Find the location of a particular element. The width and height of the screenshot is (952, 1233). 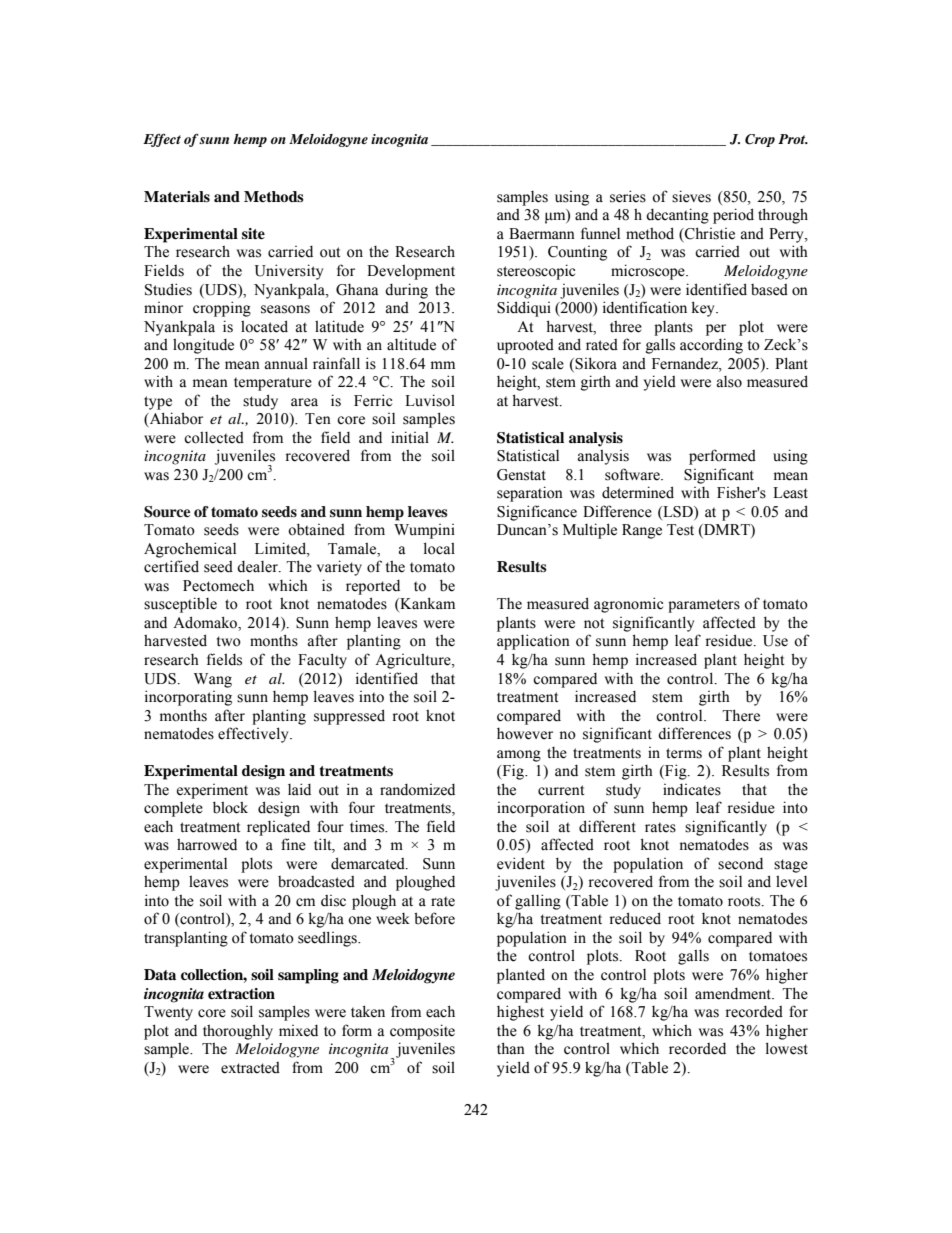

sieves is located at coordinates (691, 196).
